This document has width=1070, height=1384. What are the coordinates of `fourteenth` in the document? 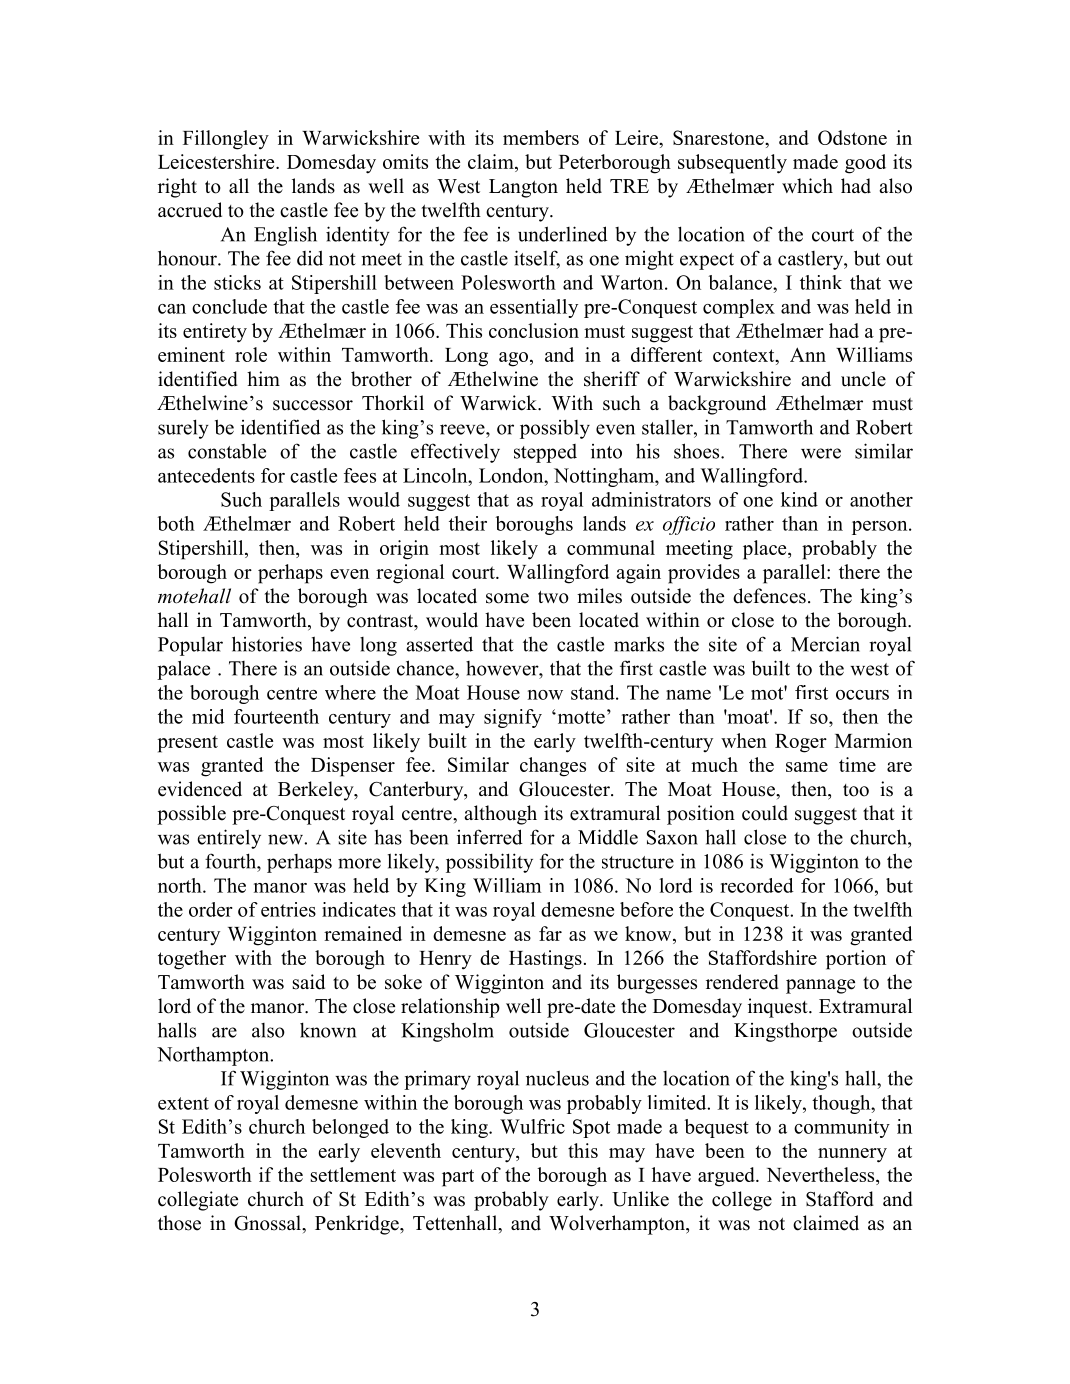 It's located at (276, 716).
